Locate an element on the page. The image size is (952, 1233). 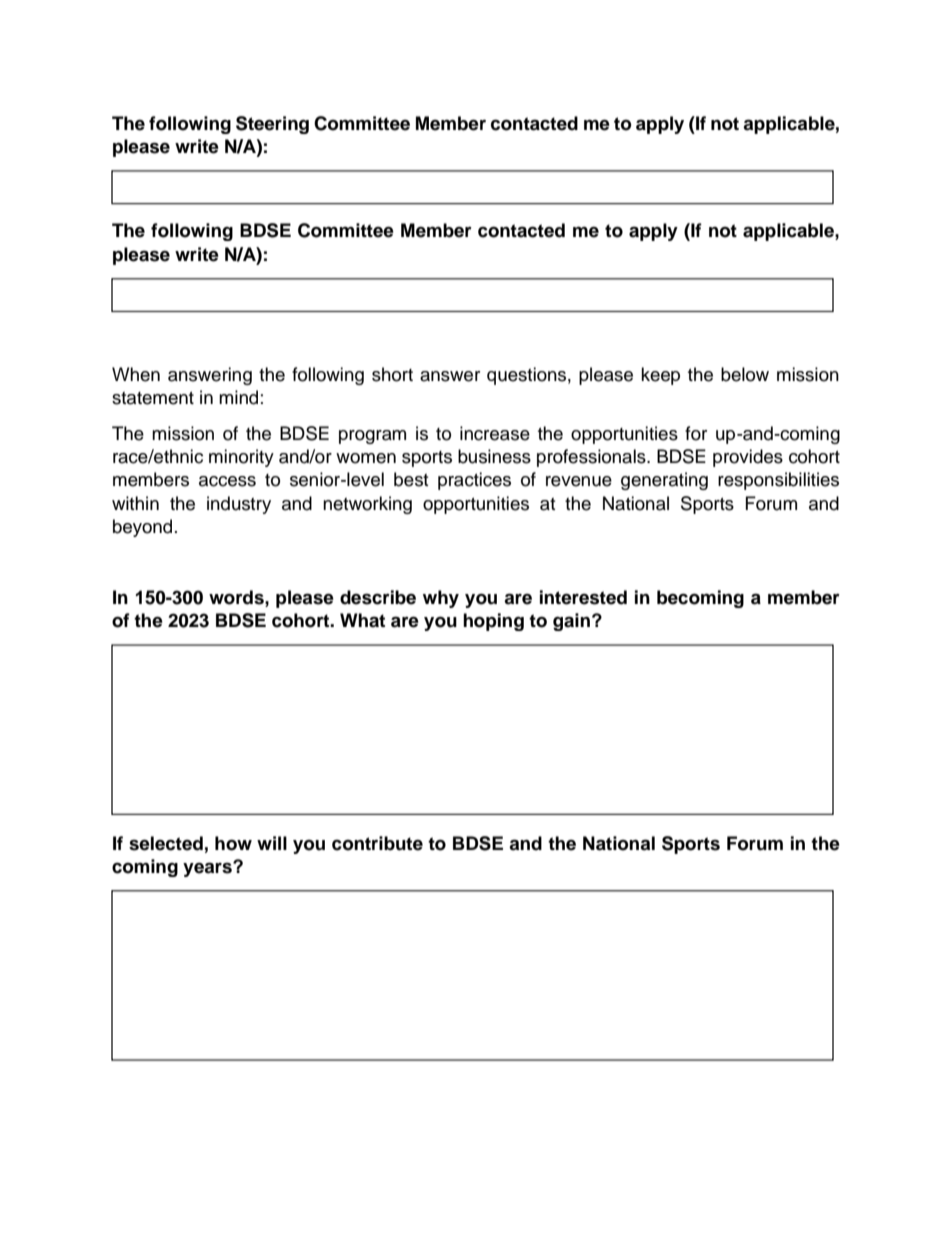
keep is located at coordinates (660, 376).
